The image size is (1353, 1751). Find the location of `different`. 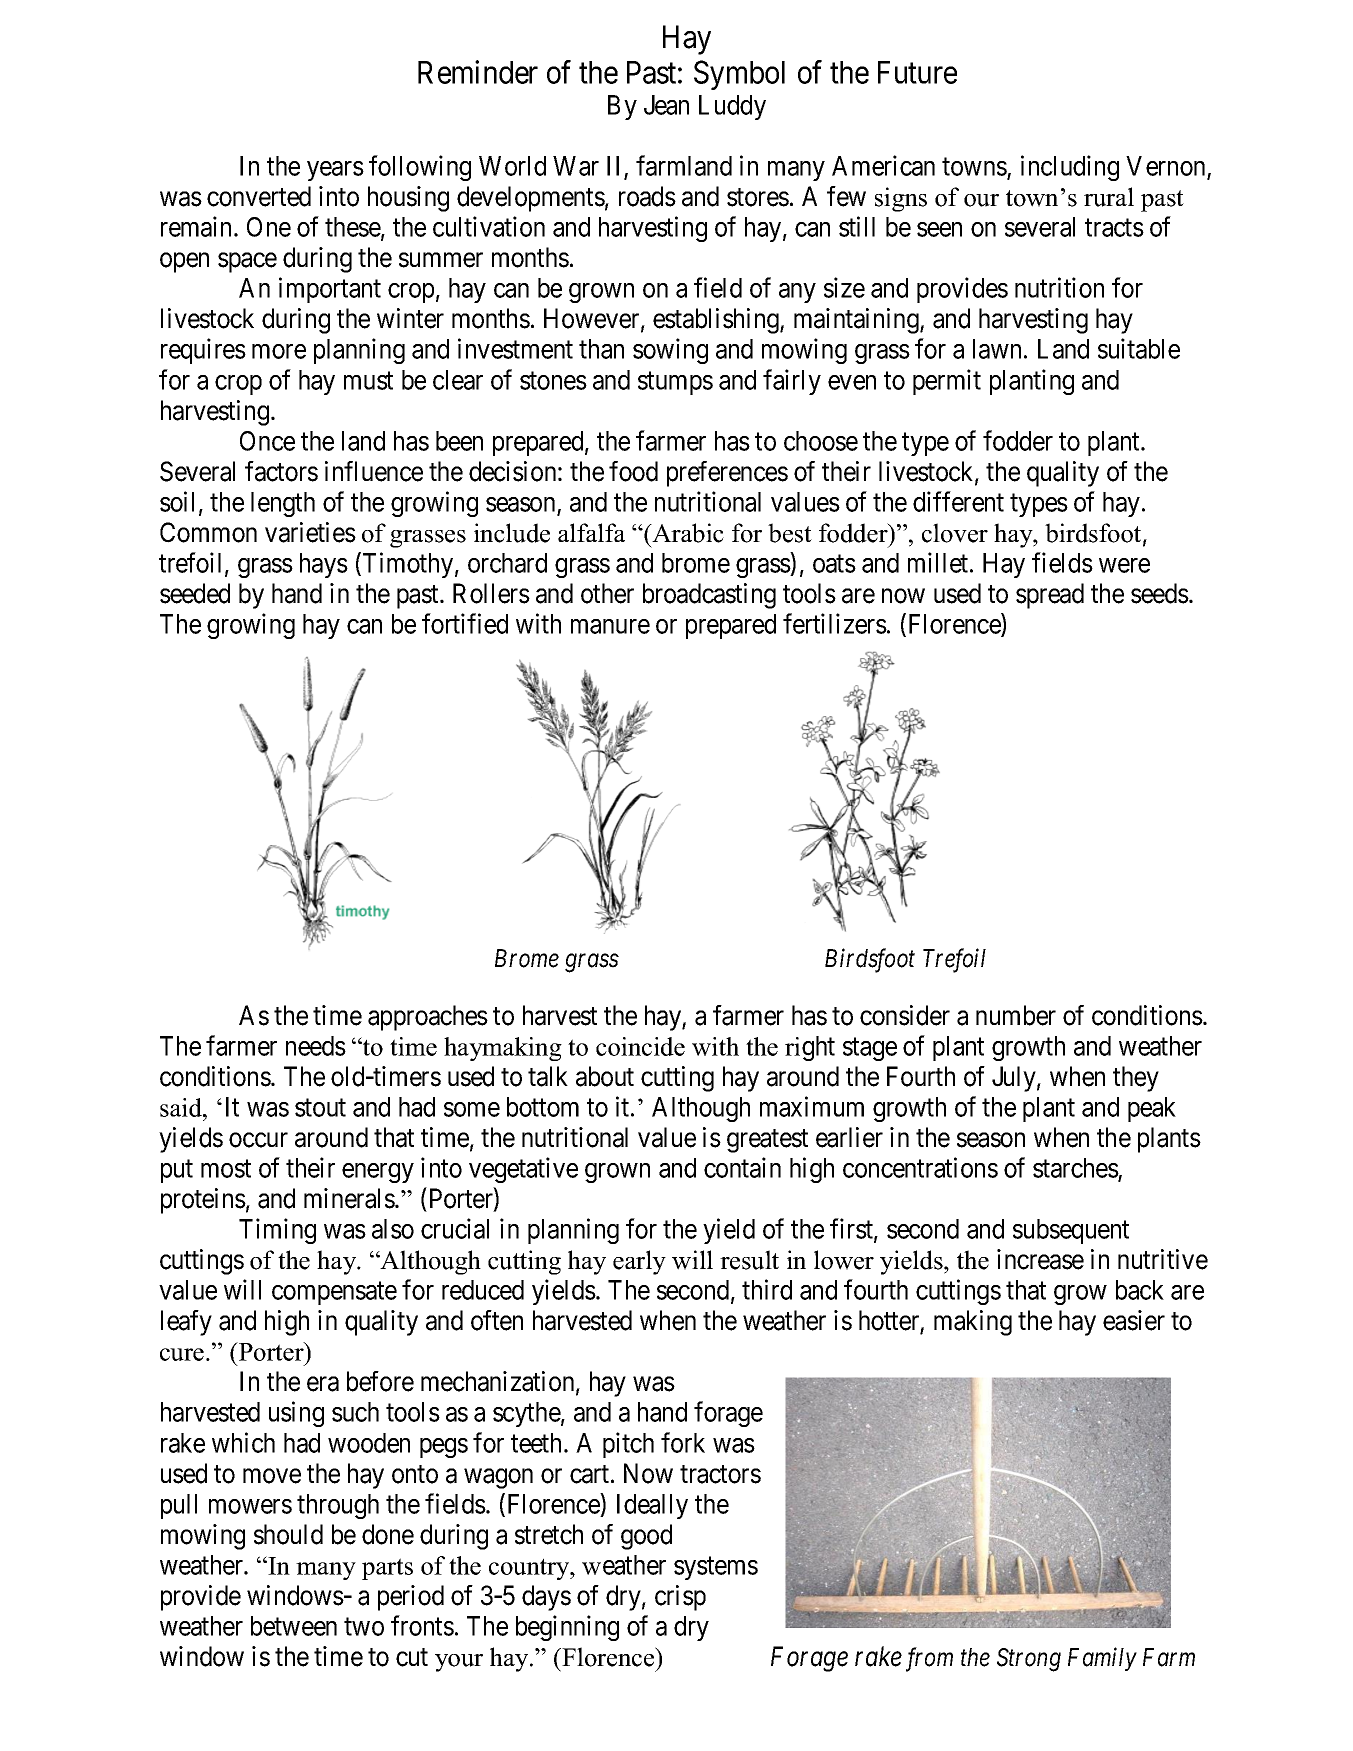

different is located at coordinates (958, 501).
